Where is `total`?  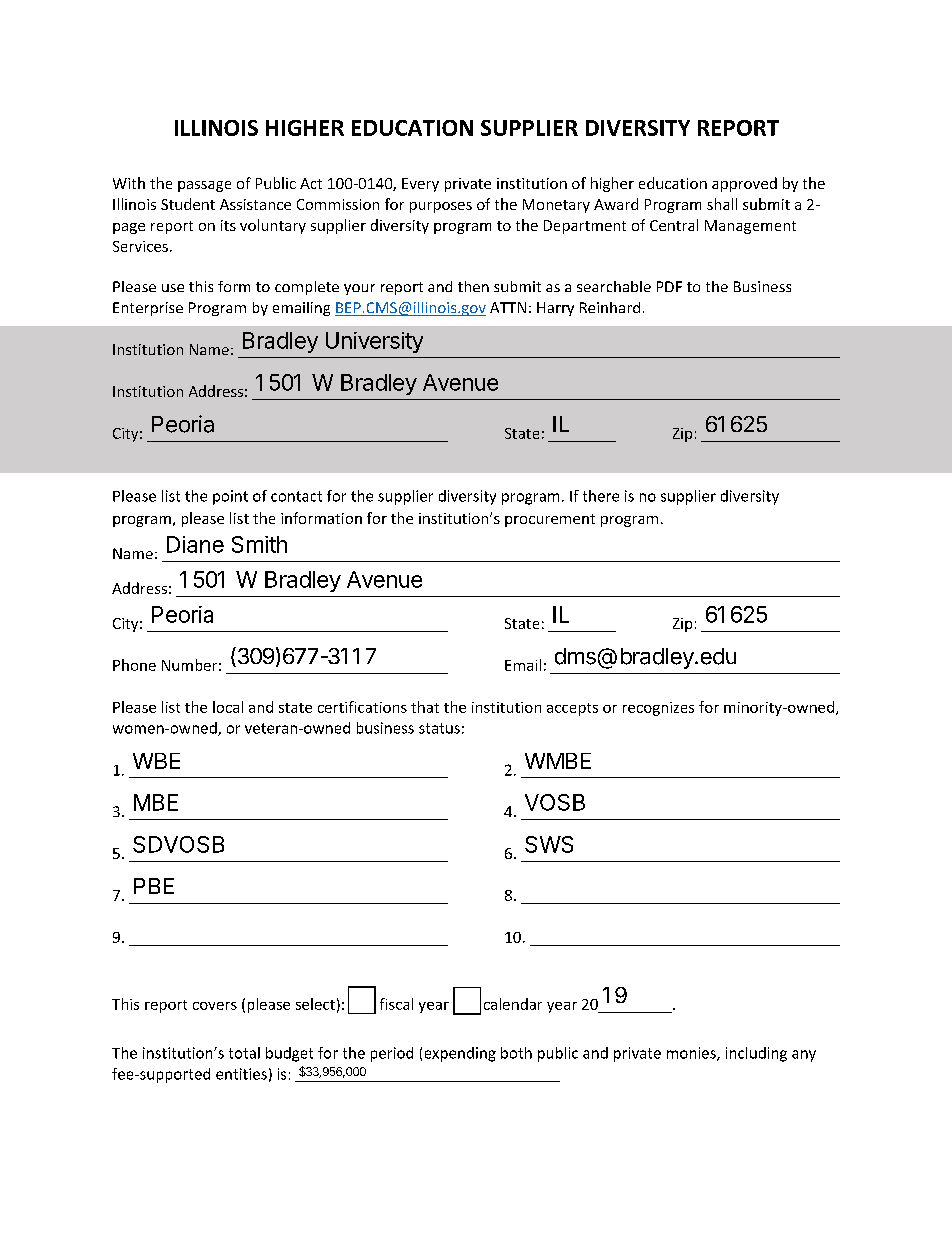 total is located at coordinates (244, 1053).
